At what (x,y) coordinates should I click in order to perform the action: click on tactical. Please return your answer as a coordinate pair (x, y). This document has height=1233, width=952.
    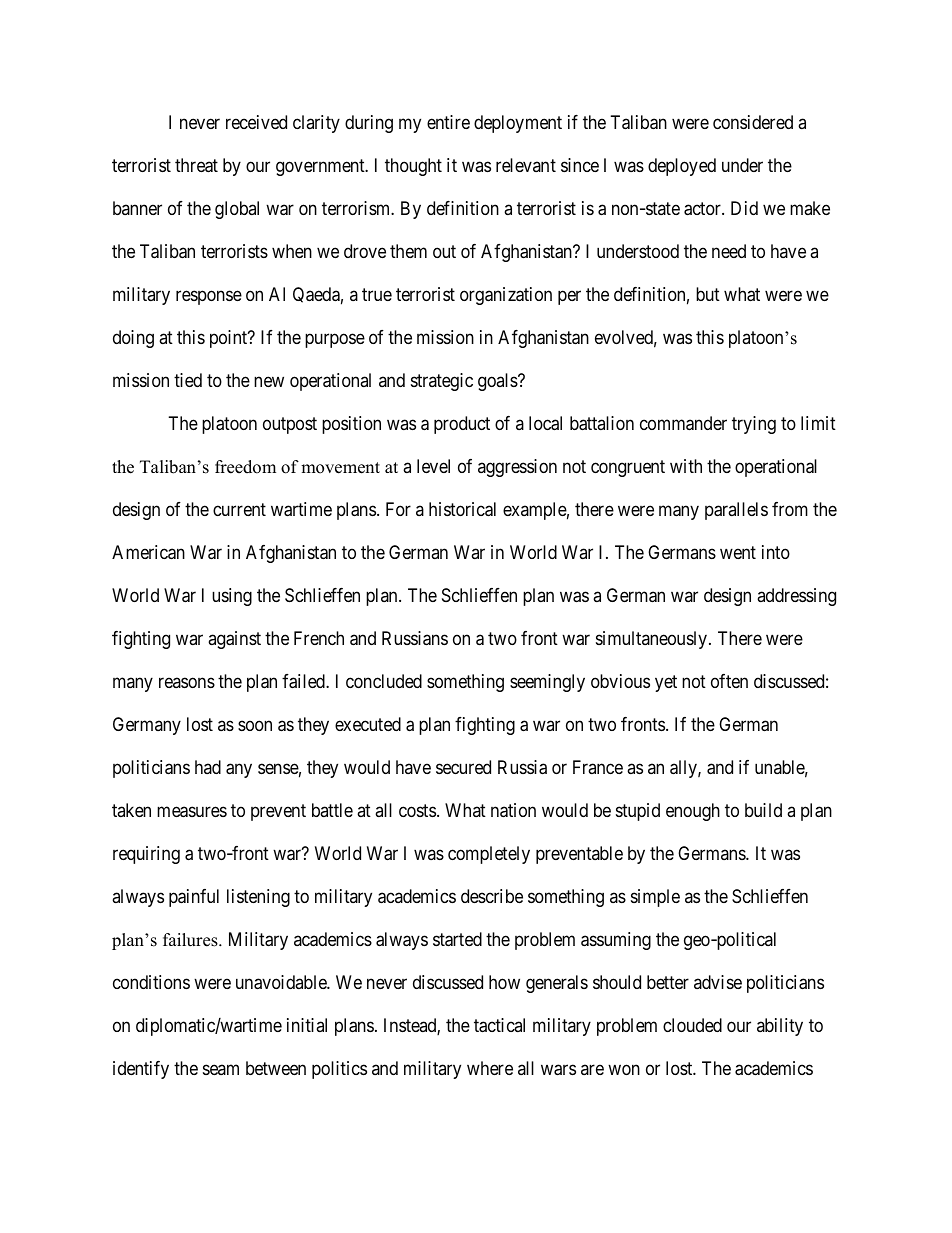
    Looking at the image, I should click on (499, 1025).
